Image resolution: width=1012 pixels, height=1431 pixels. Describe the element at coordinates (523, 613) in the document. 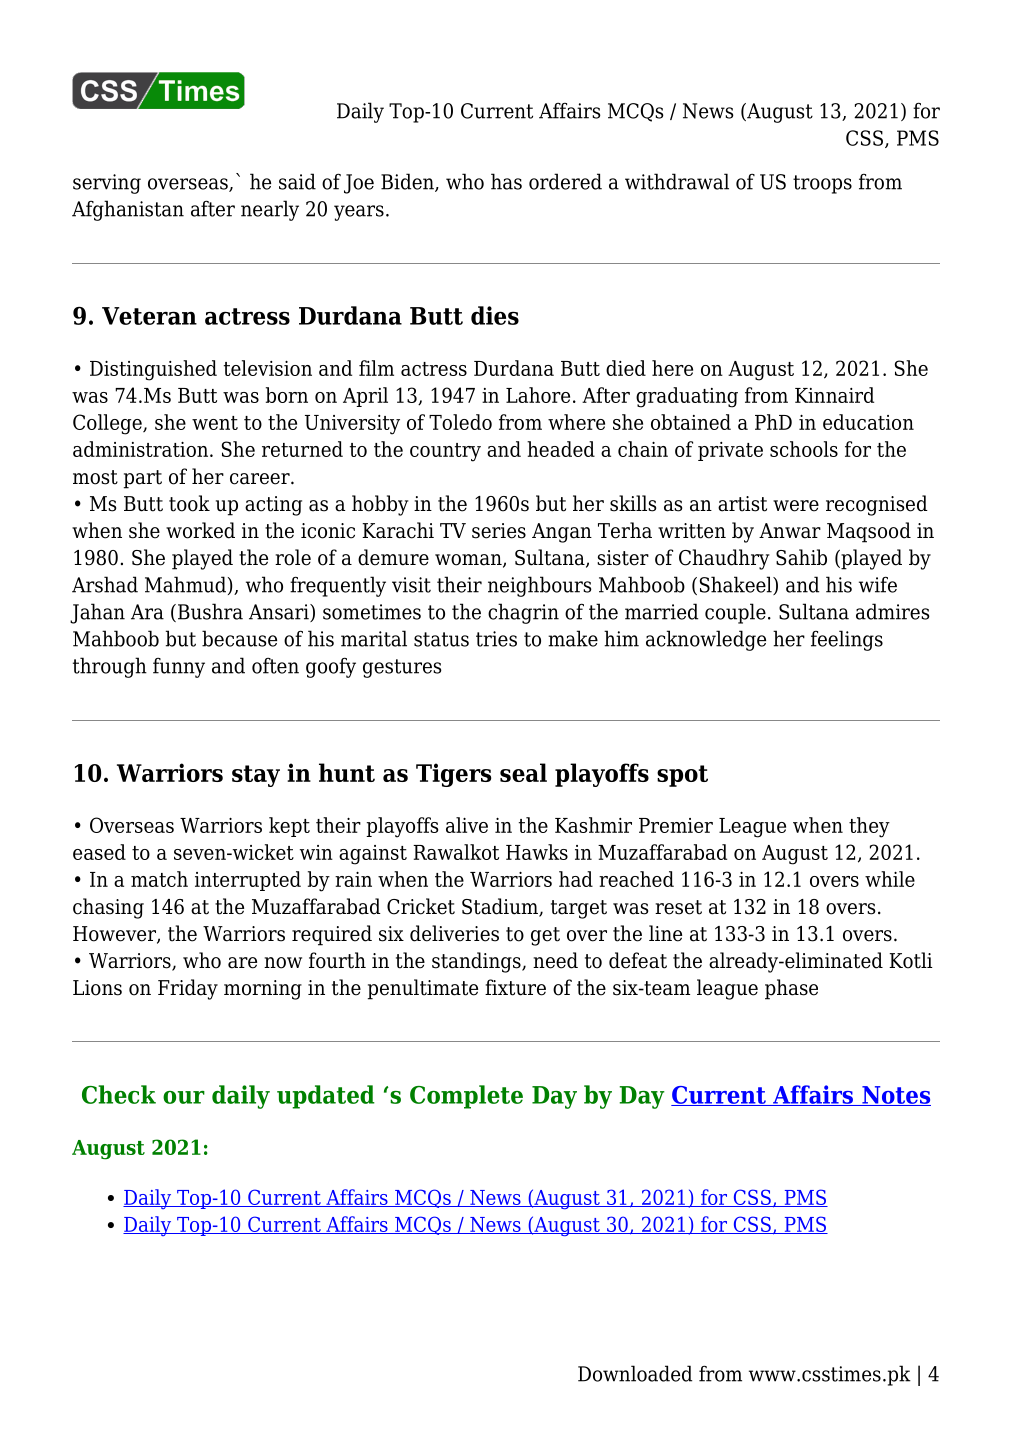

I see `chagrin` at that location.
